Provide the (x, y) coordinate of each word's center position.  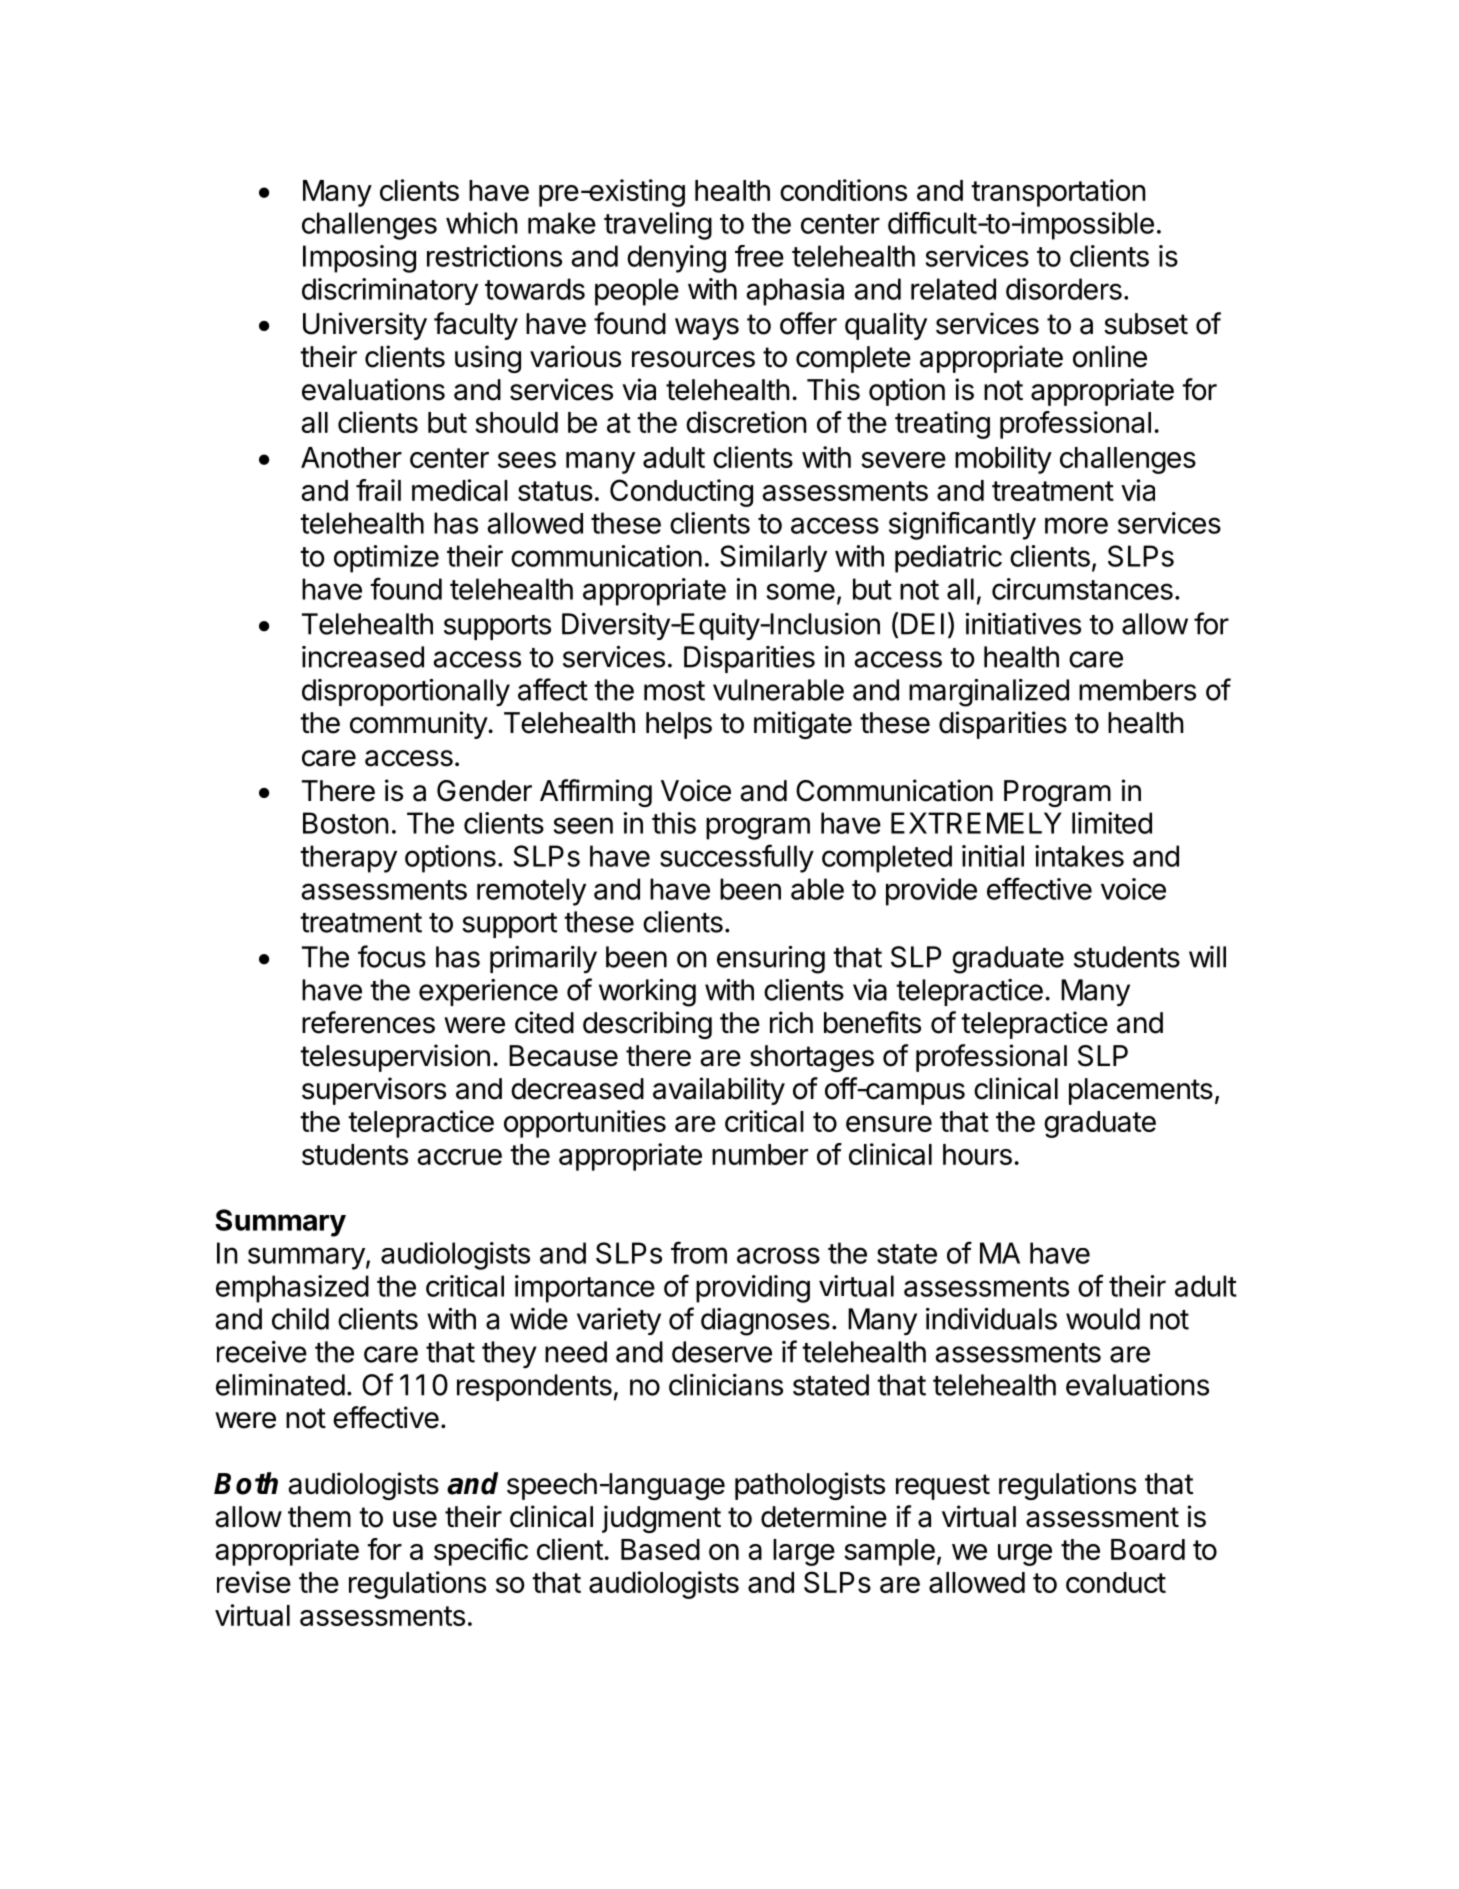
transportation (1058, 193)
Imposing (359, 259)
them (319, 1517)
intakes (1079, 856)
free (759, 256)
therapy (348, 859)
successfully (737, 858)
